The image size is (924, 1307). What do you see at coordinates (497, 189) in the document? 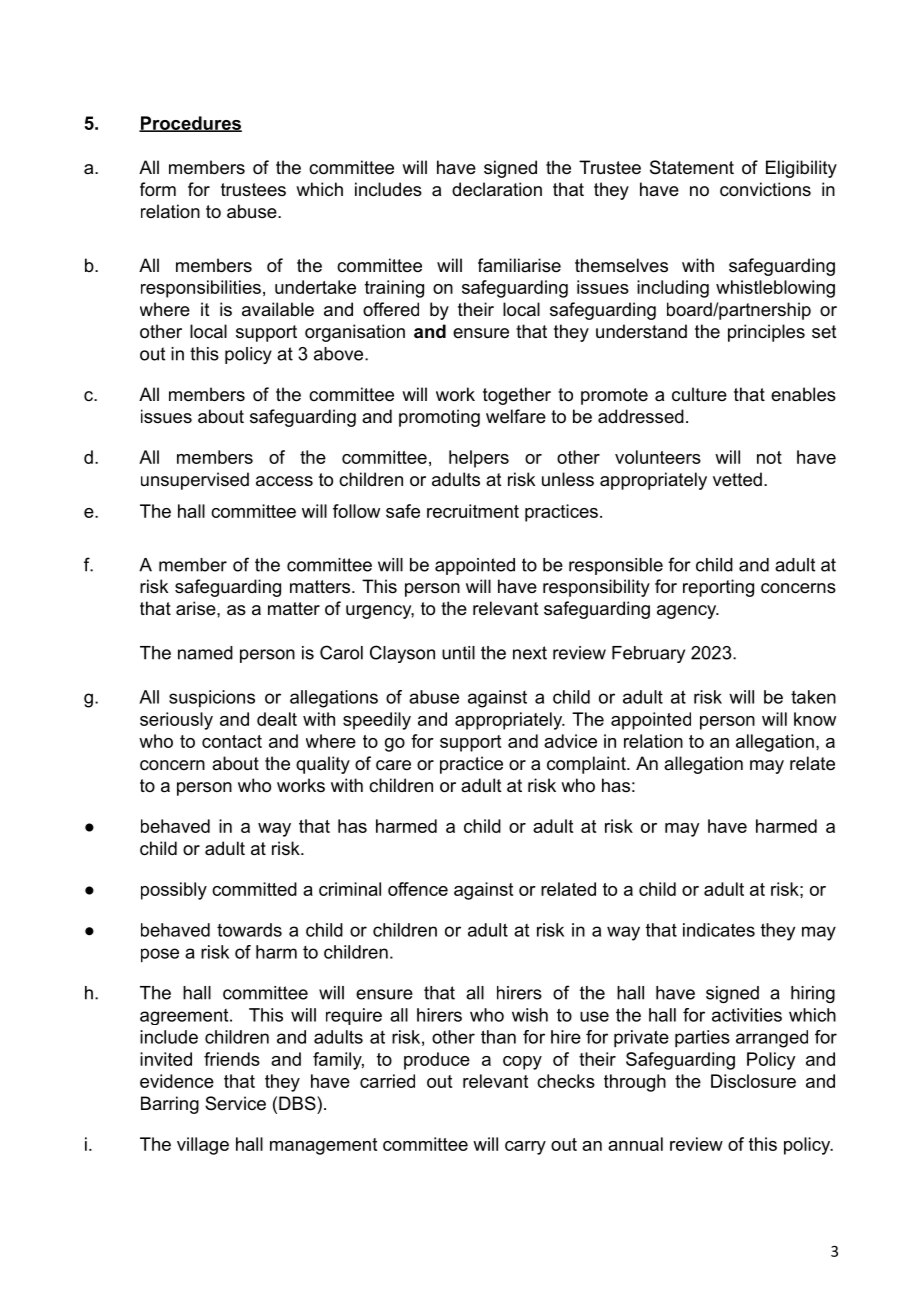
I see `declaration` at bounding box center [497, 189].
